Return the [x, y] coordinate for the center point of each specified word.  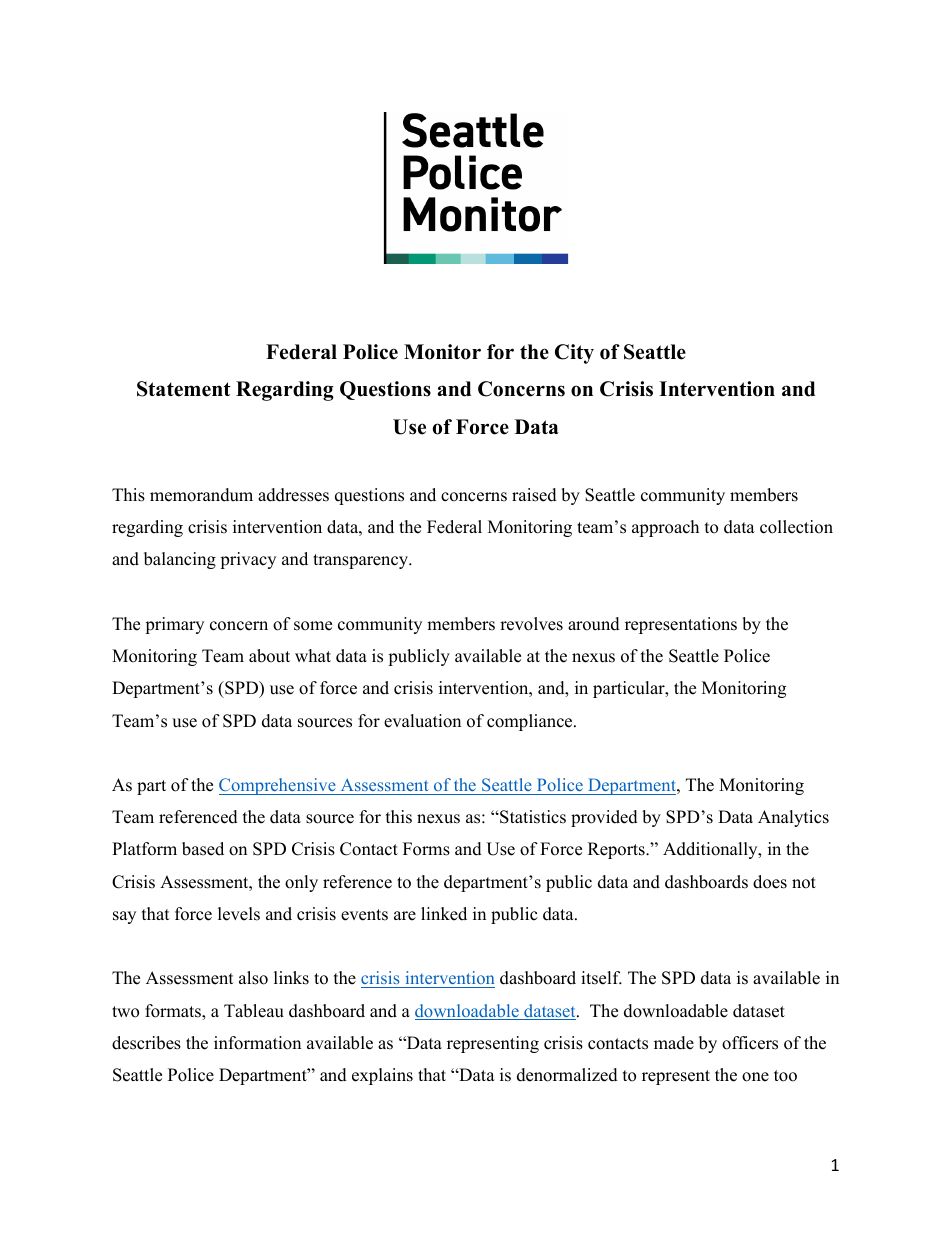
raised [534, 495]
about [269, 656]
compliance [531, 722]
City [574, 354]
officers [750, 1043]
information [257, 1043]
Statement [184, 389]
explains [382, 1076]
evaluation [422, 721]
